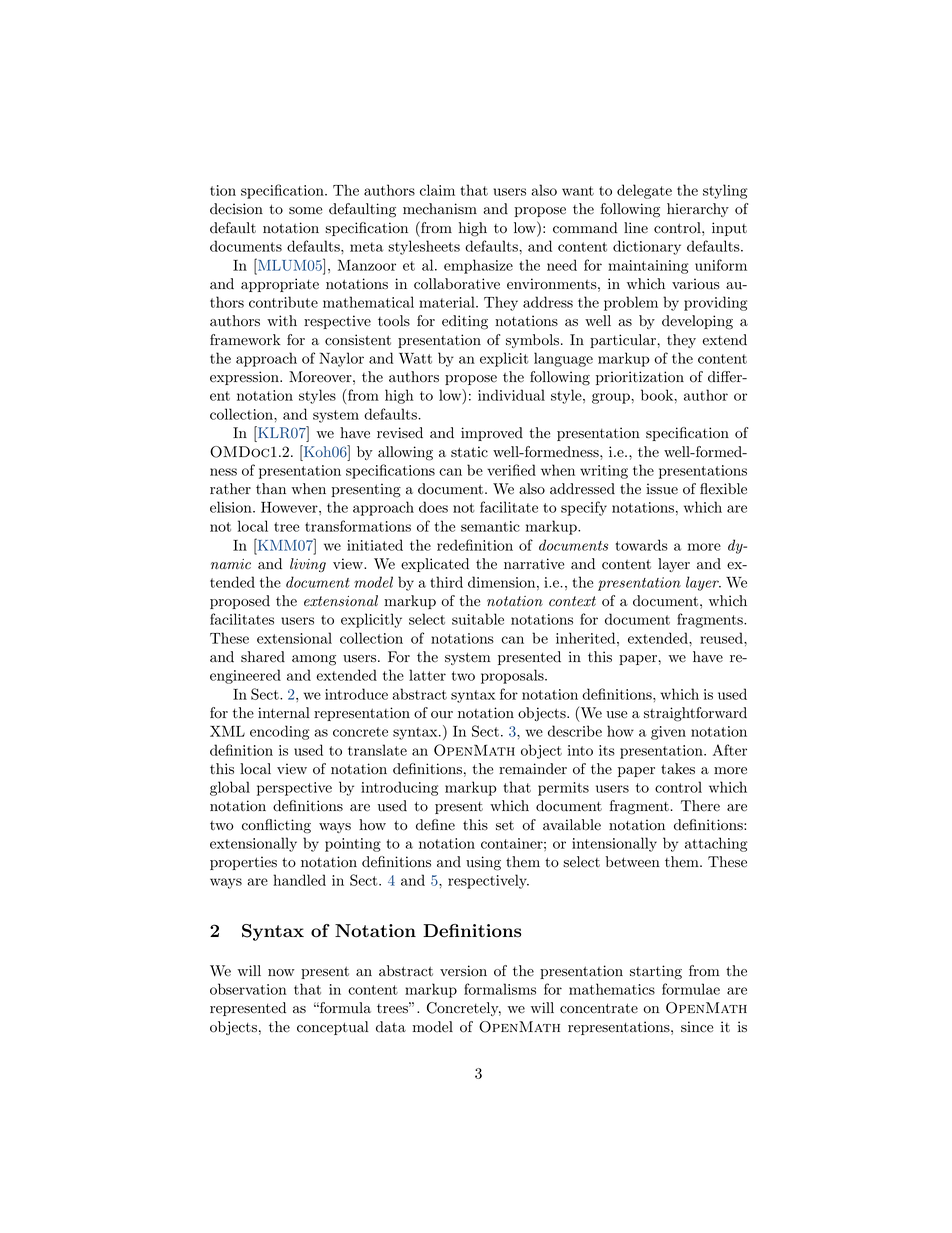 Image resolution: width=952 pixels, height=1233 pixels. I want to click on than, so click(271, 488).
